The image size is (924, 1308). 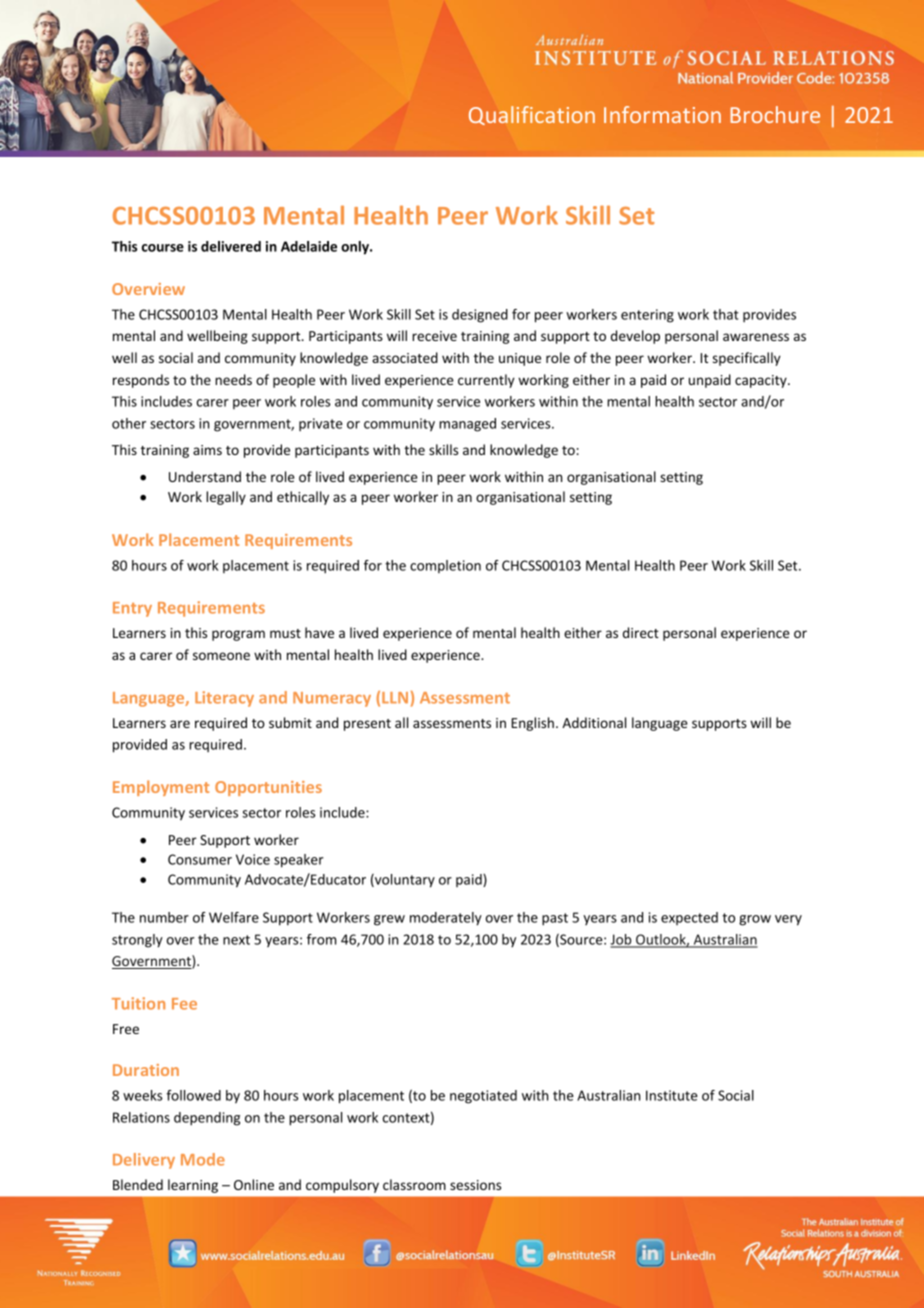 What do you see at coordinates (389, 920) in the screenshot?
I see `grew` at bounding box center [389, 920].
